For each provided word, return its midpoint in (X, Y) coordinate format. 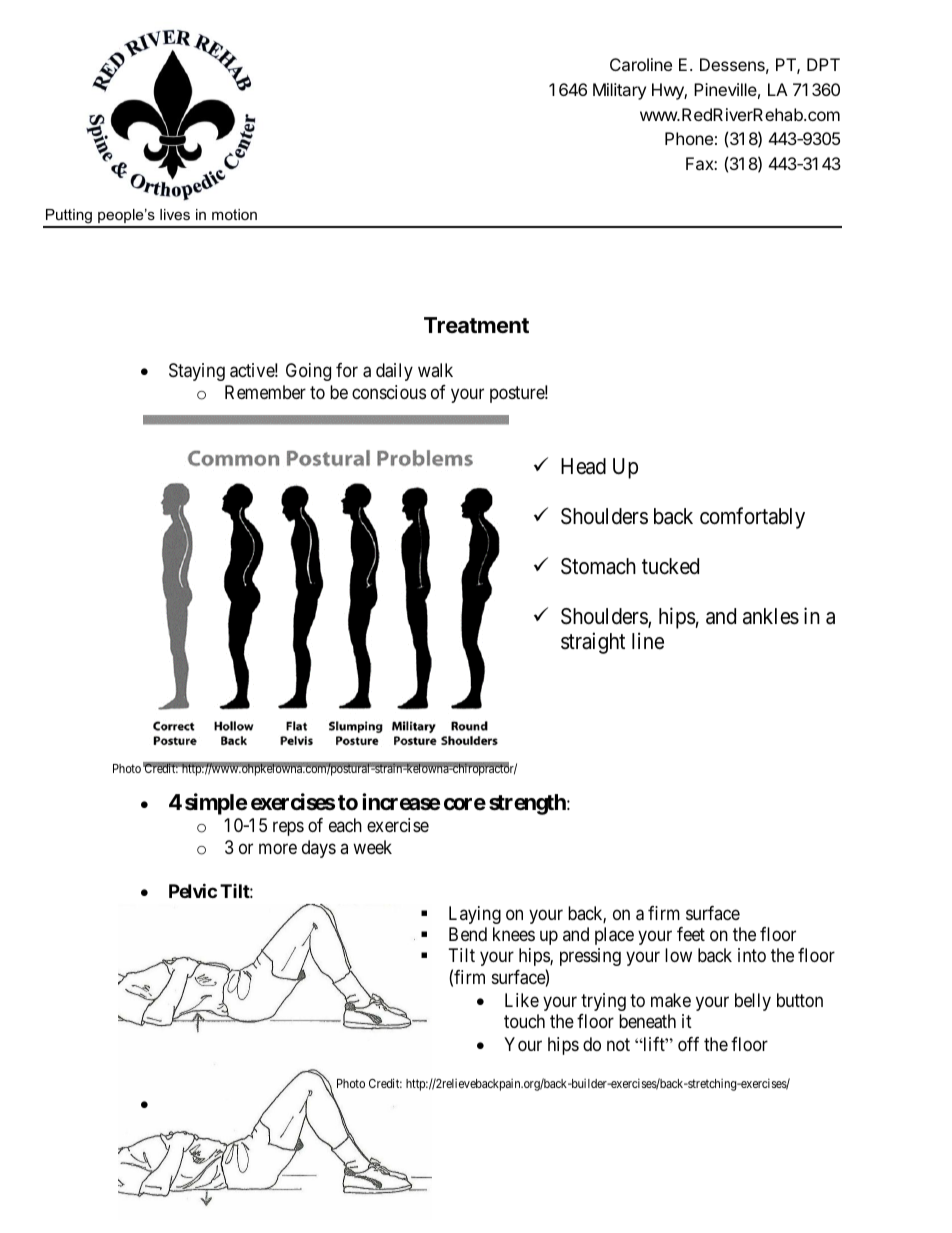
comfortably (752, 518)
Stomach (598, 566)
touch (524, 1021)
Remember (265, 392)
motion (234, 214)
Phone (689, 138)
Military (619, 91)
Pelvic (193, 890)
